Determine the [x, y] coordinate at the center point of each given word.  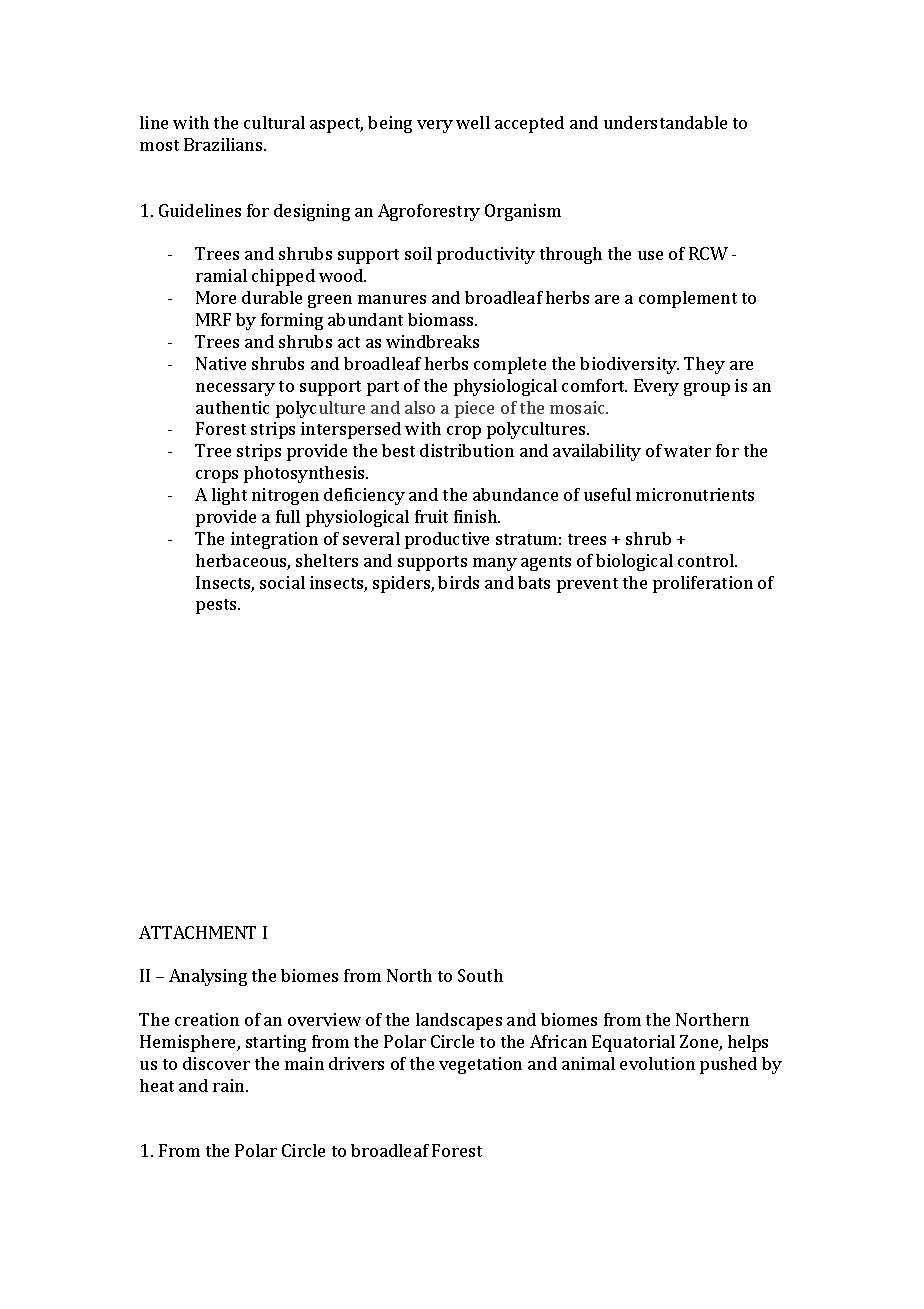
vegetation [480, 1065]
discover [216, 1063]
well [473, 122]
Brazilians [224, 144]
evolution [657, 1063]
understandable [665, 122]
